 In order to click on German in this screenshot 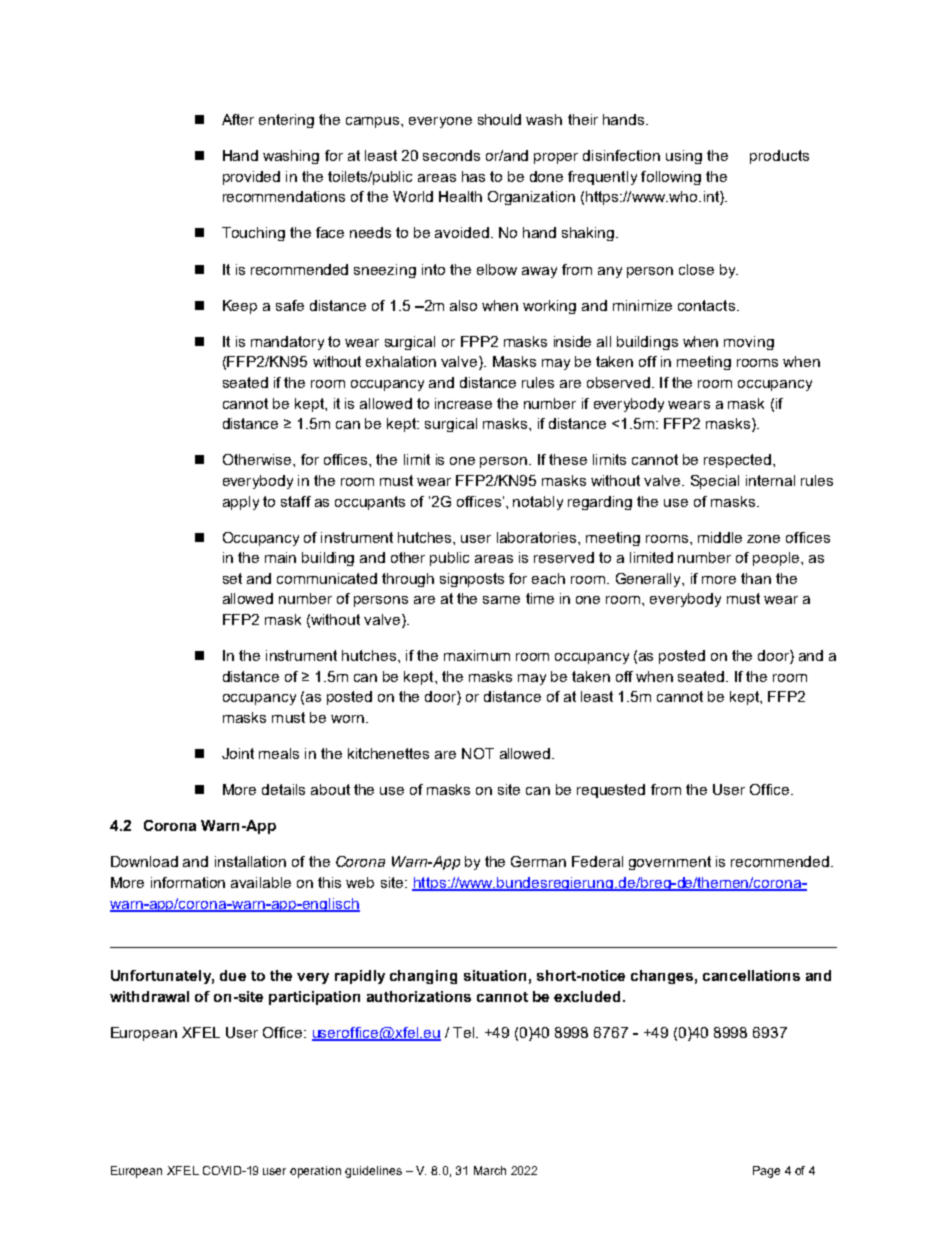, I will do `click(538, 861)`.
